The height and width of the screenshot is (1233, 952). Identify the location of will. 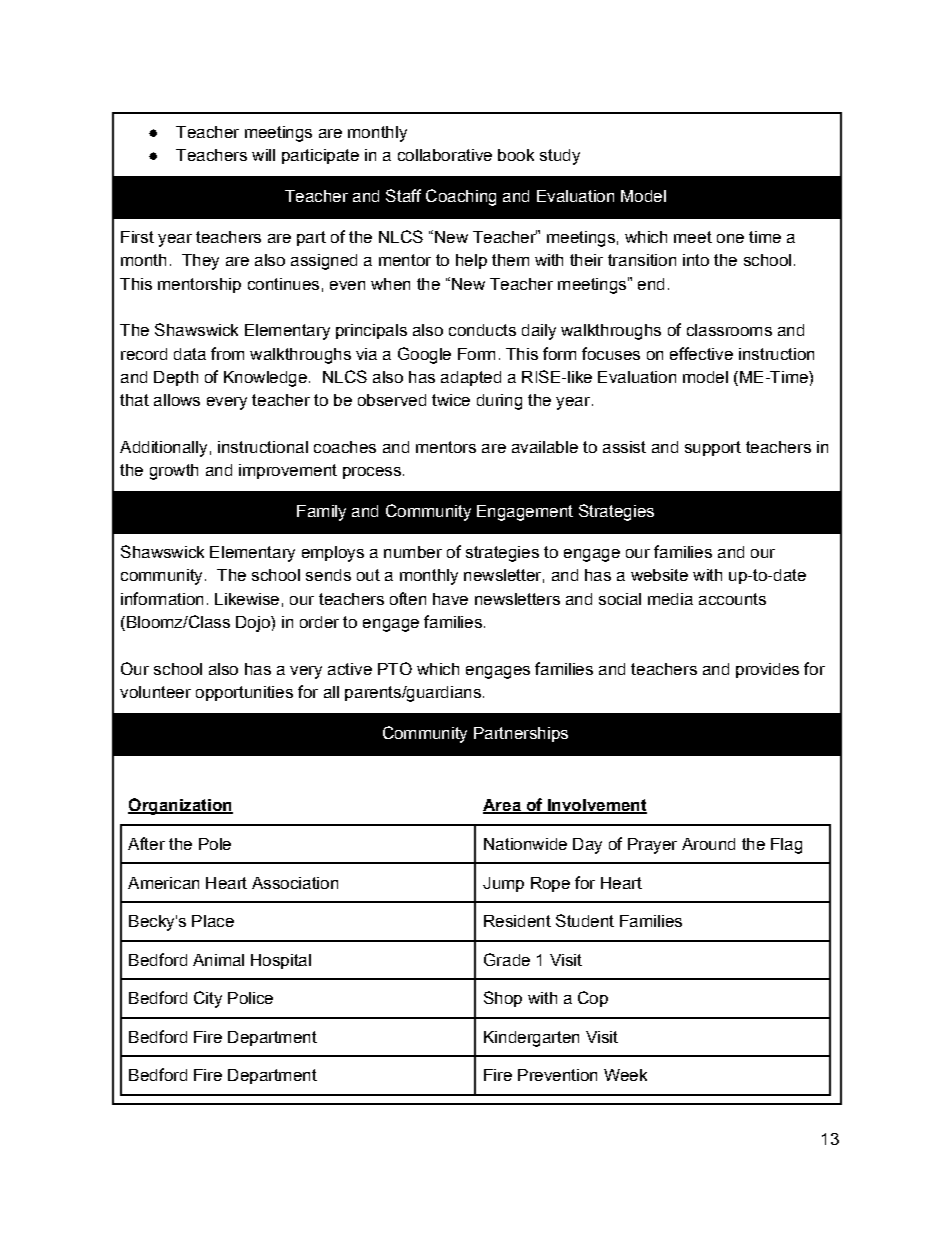
(263, 155).
